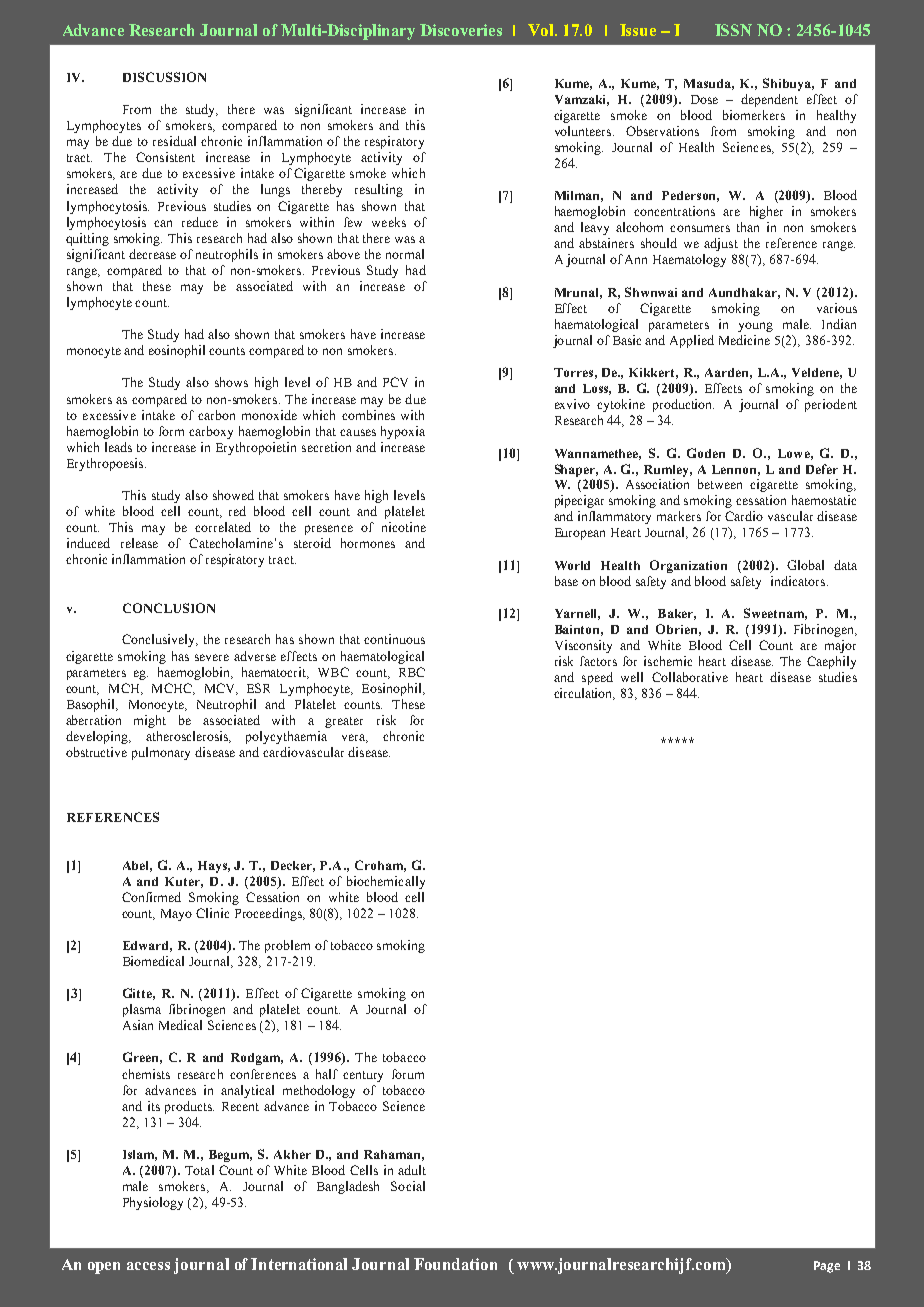 The width and height of the document is (924, 1307). I want to click on Medicine, so click(744, 340).
